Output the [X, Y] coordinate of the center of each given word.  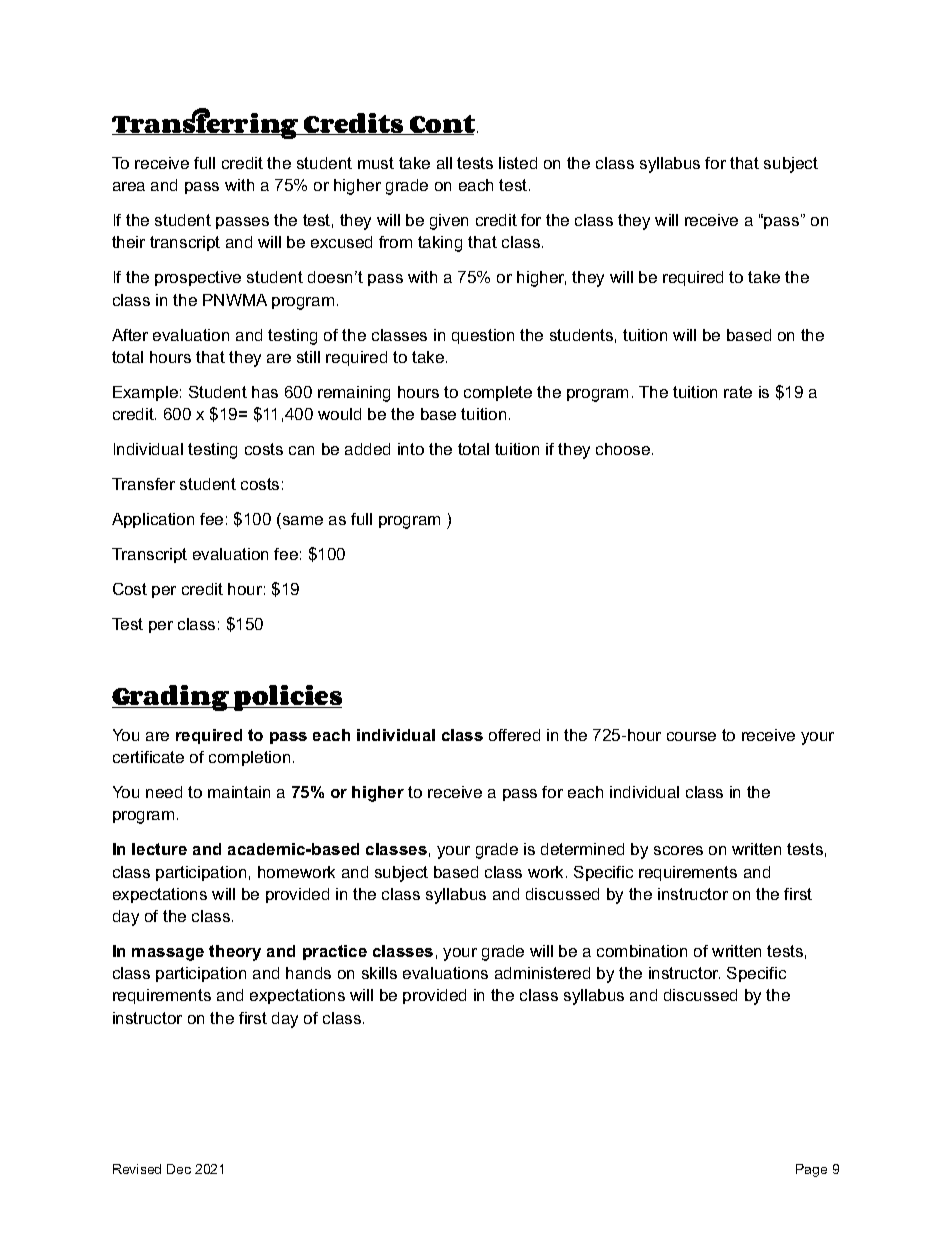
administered [542, 973]
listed [518, 163]
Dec [179, 1169]
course [691, 736]
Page [811, 1170]
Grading [172, 698]
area [129, 186]
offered [514, 735]
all [444, 163]
